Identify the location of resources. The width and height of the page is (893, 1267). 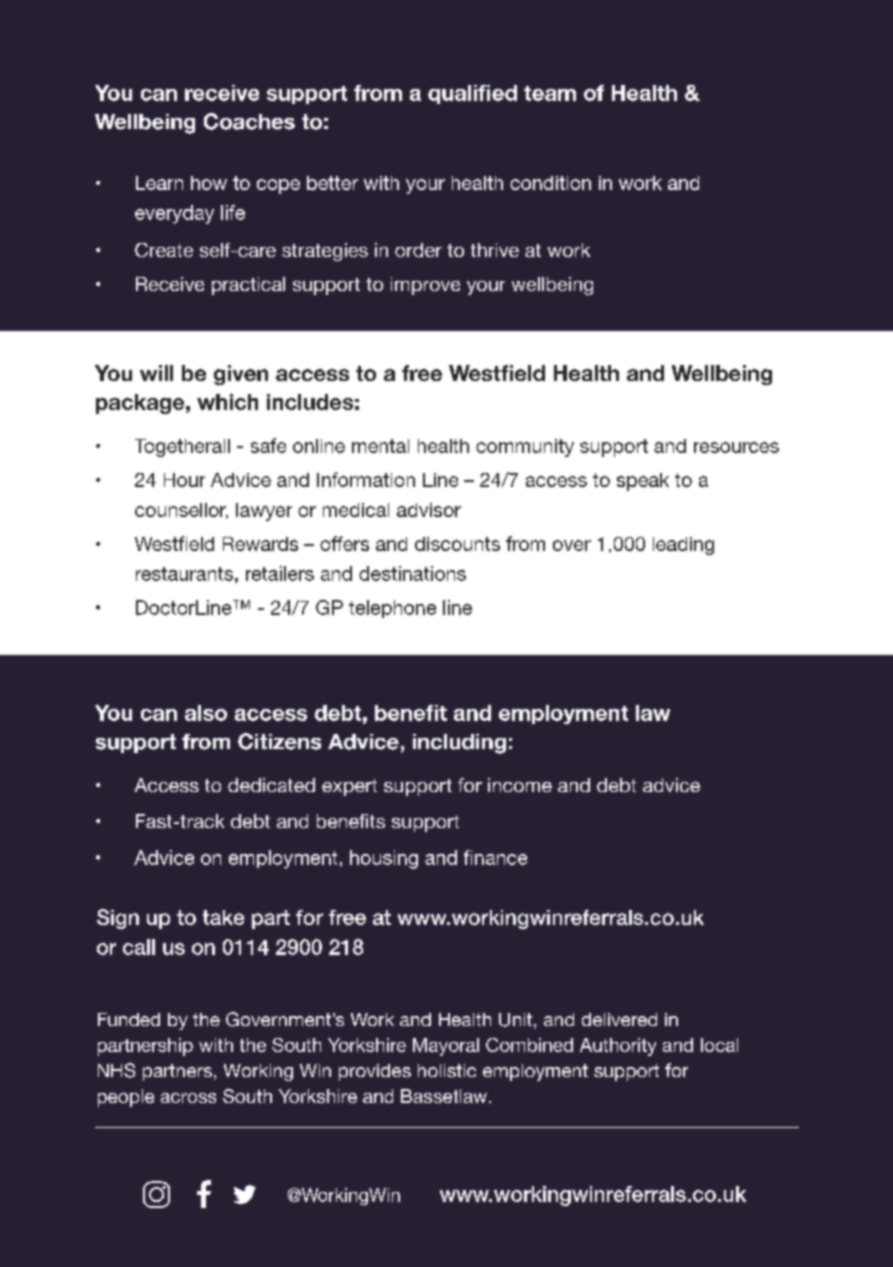
(736, 447).
